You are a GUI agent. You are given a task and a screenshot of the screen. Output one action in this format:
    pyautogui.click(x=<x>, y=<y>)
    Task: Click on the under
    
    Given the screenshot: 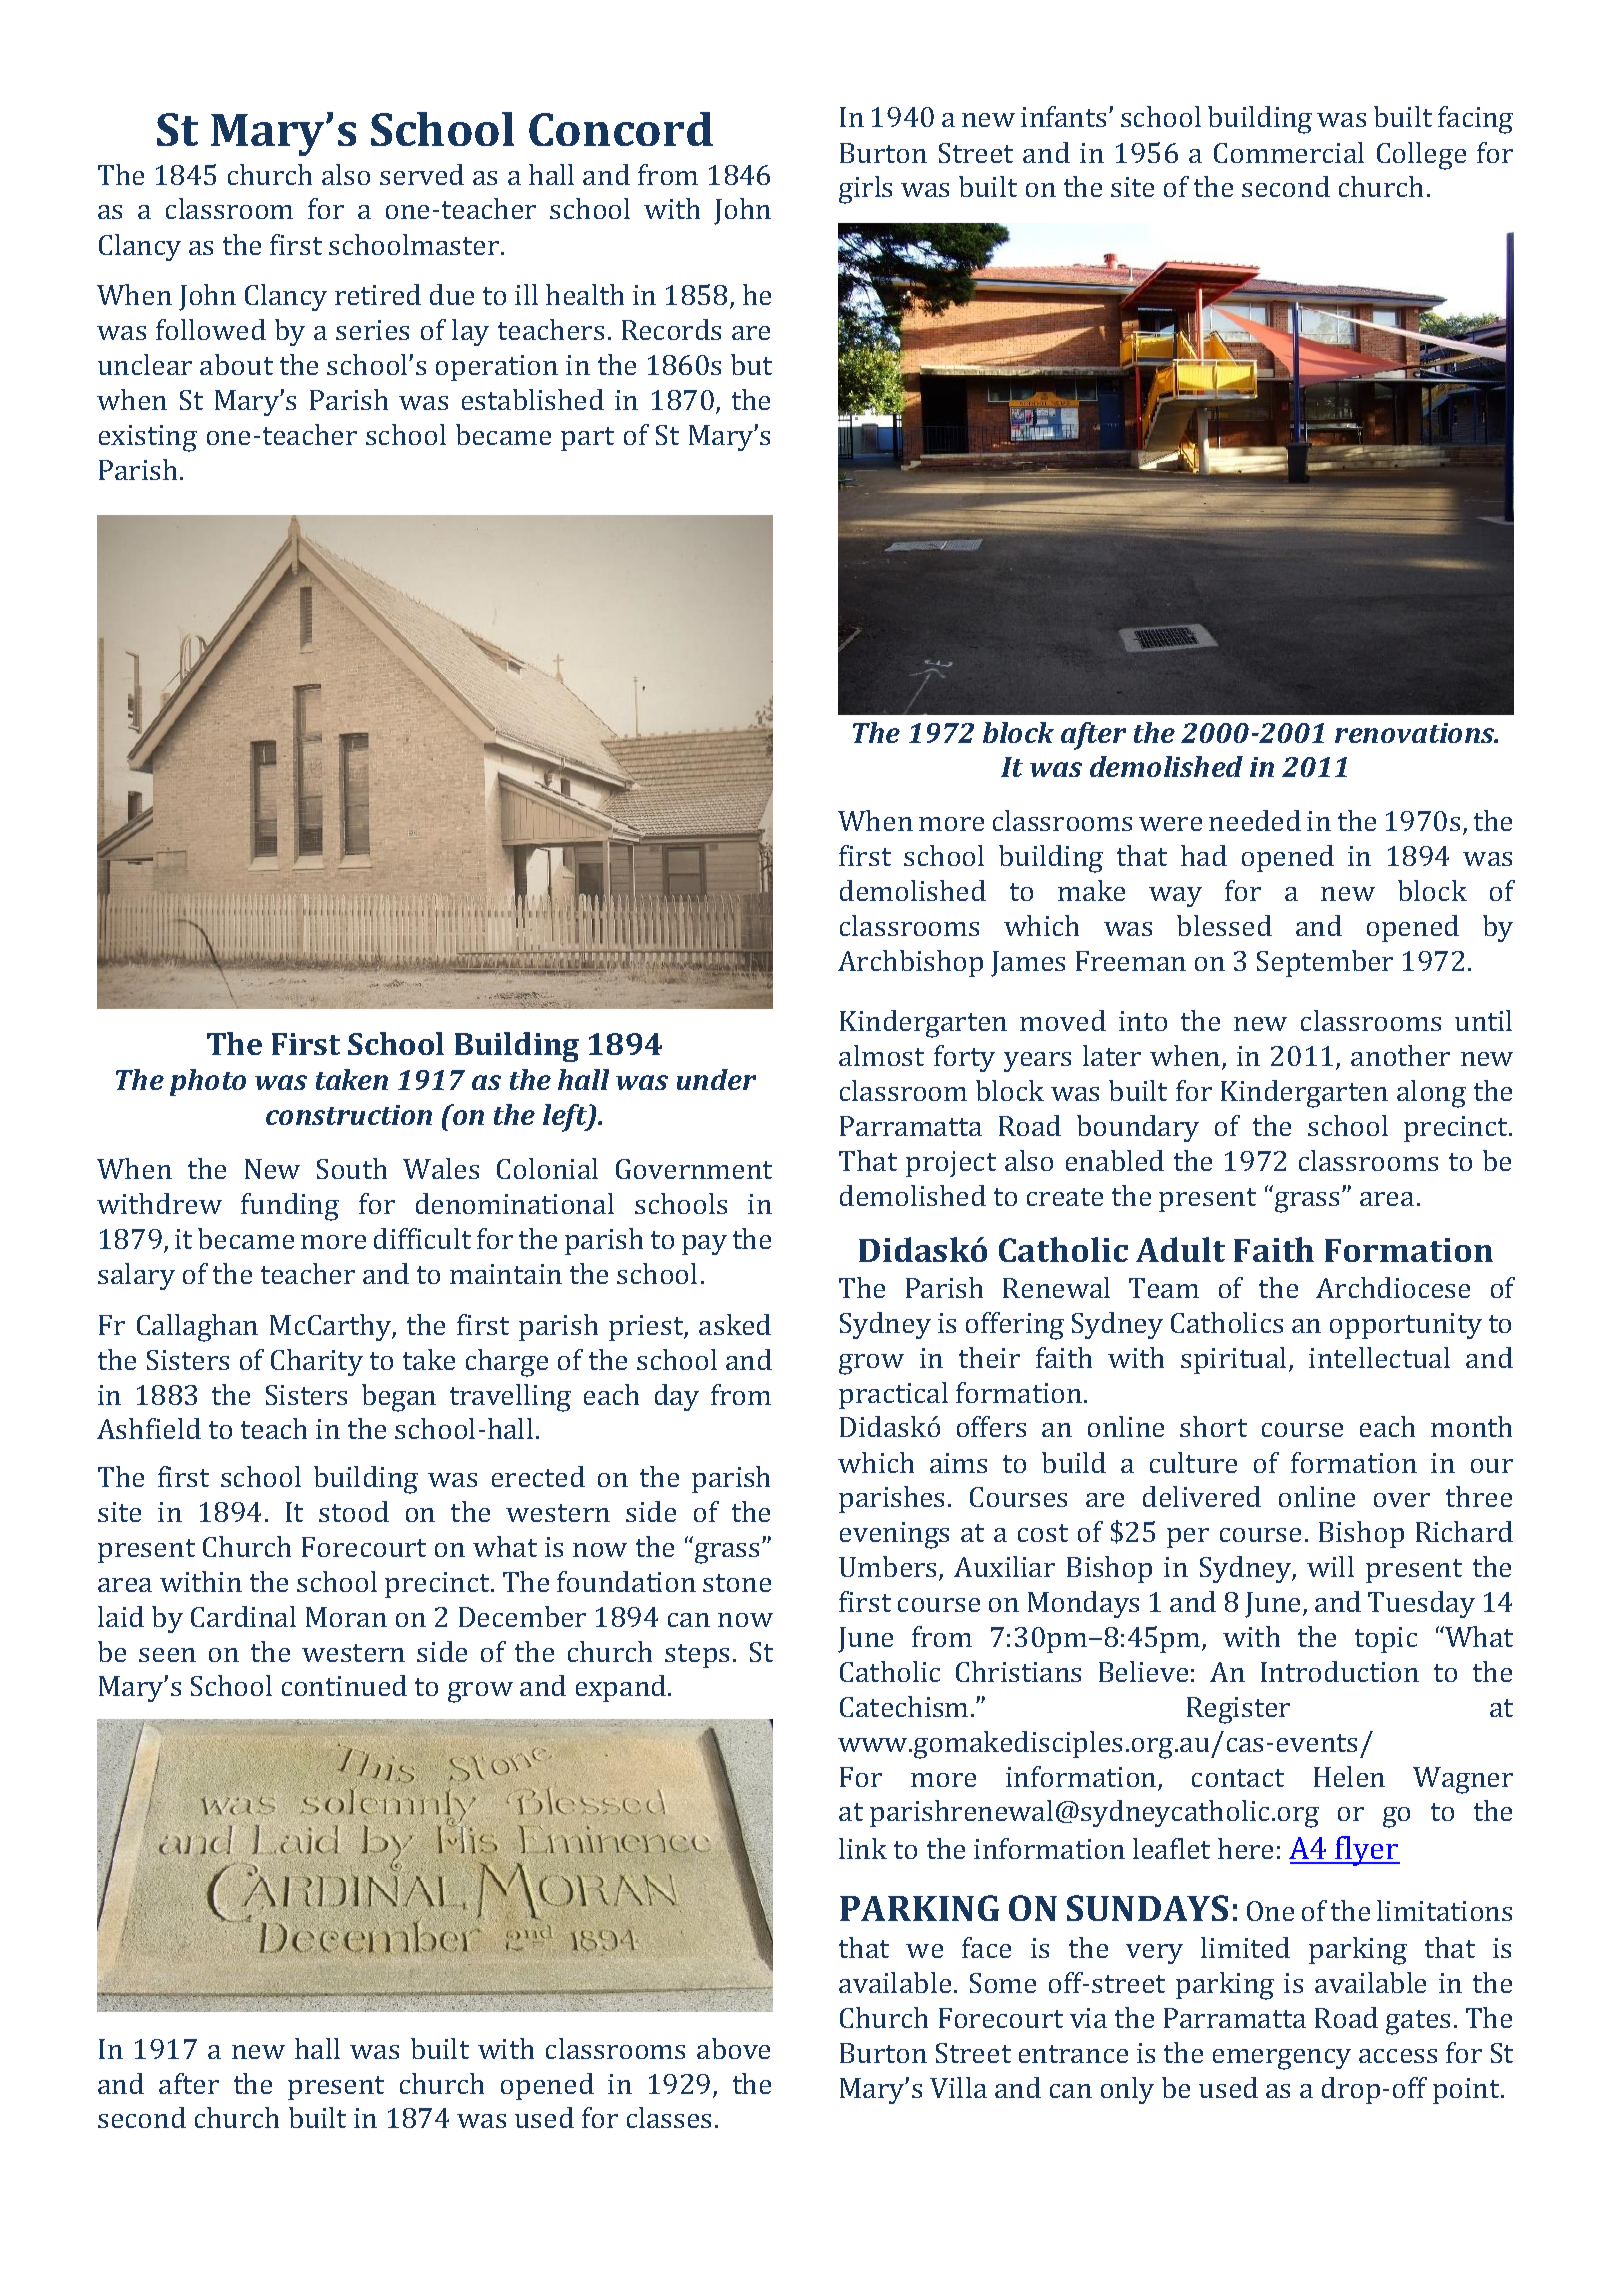 What is the action you would take?
    pyautogui.click(x=716, y=1079)
